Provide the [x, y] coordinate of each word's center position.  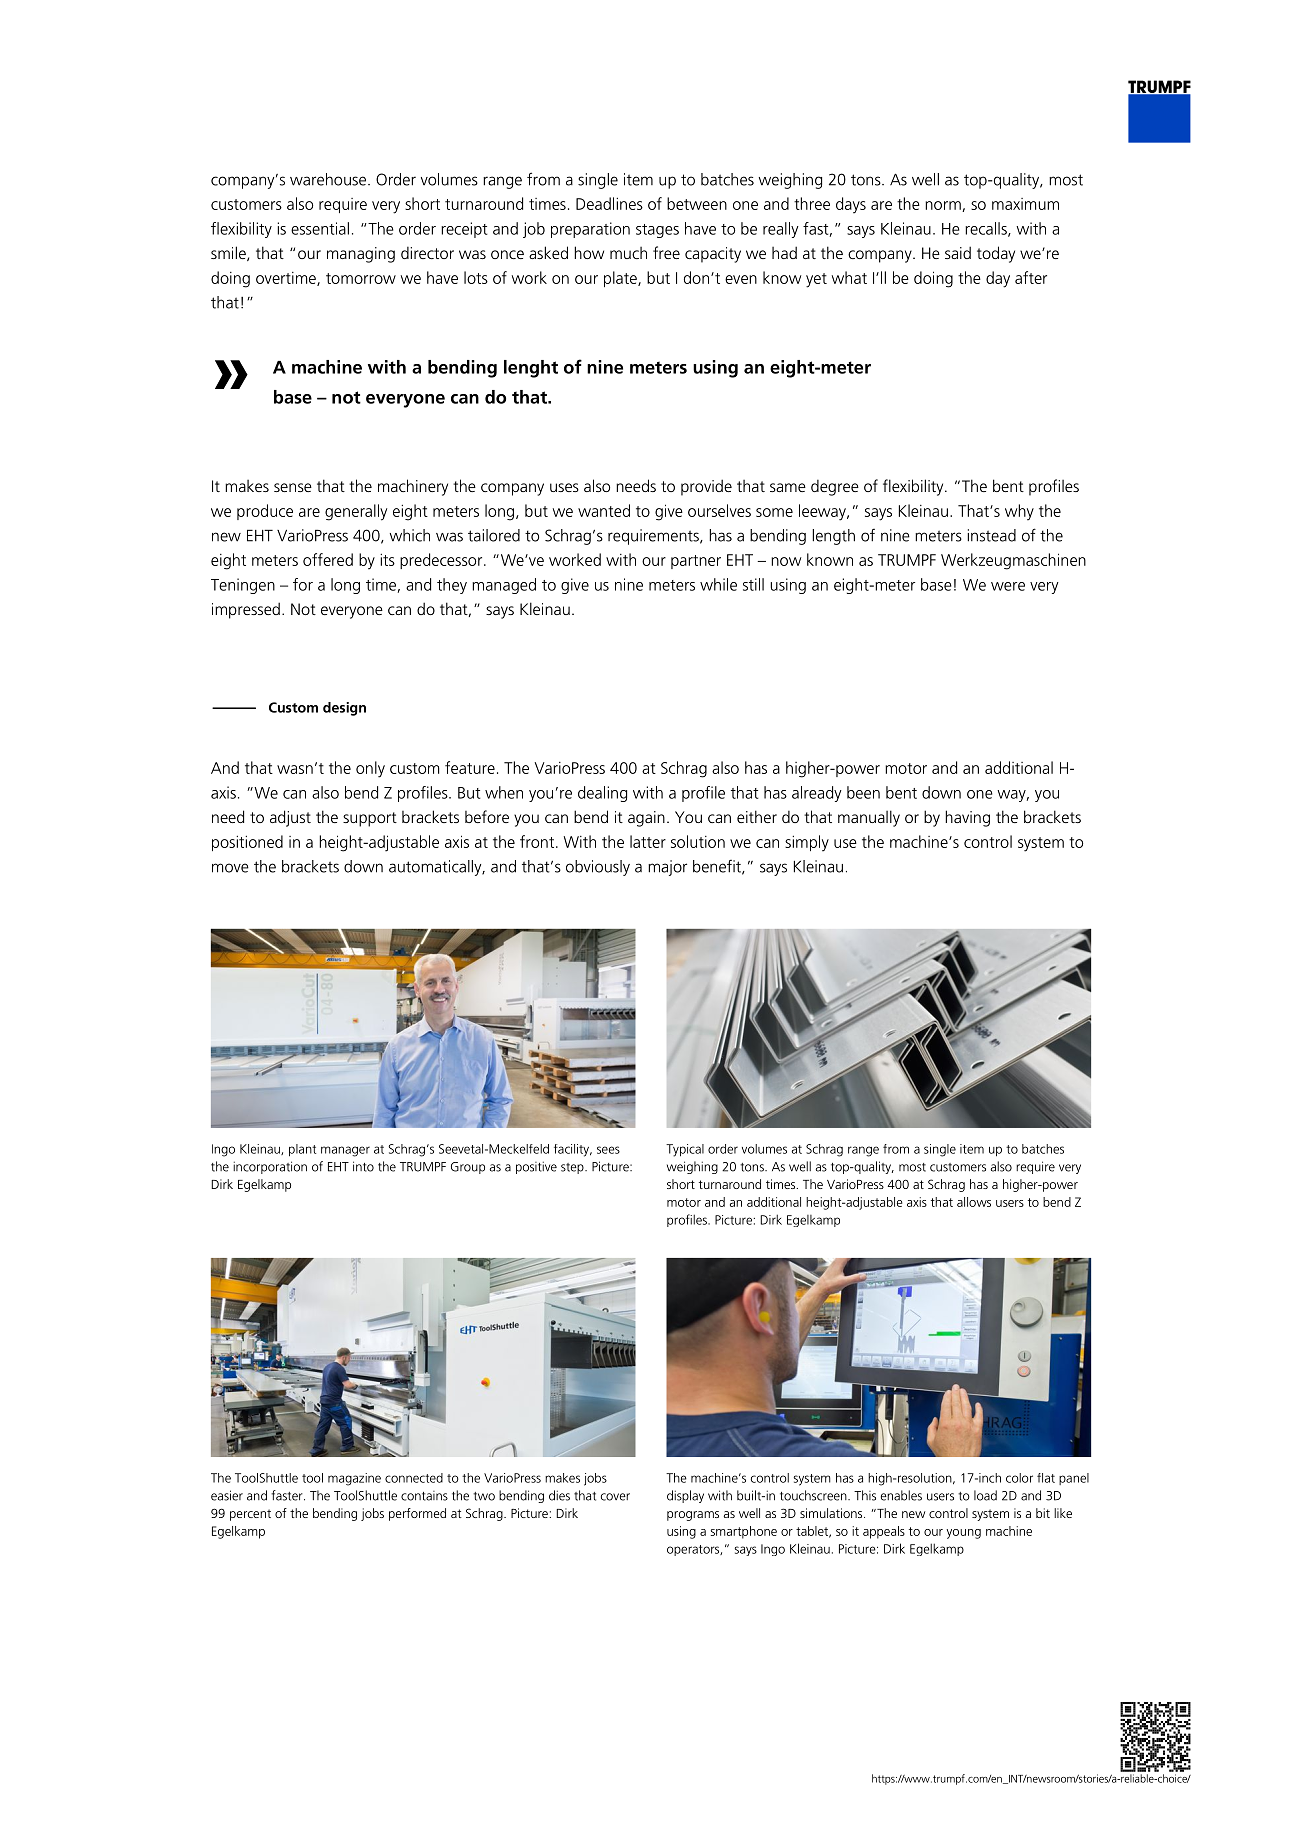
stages [657, 231]
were [1008, 586]
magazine [354, 1479]
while [718, 584]
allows [974, 1202]
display [685, 1496]
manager [345, 1151]
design [344, 709]
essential [320, 228]
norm [944, 206]
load [985, 1495]
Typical [685, 1150]
